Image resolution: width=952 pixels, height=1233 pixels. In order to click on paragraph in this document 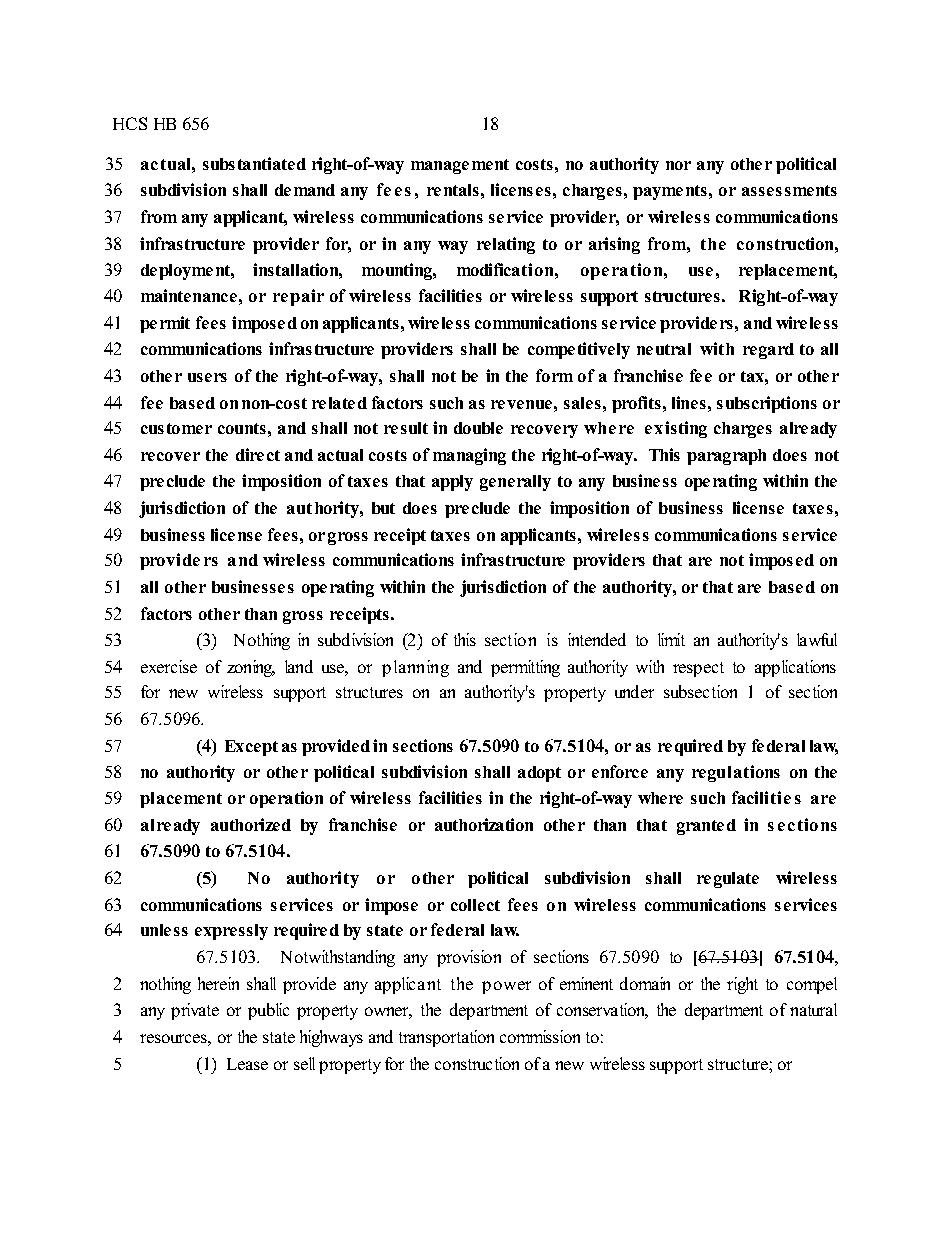, I will do `click(726, 457)`.
